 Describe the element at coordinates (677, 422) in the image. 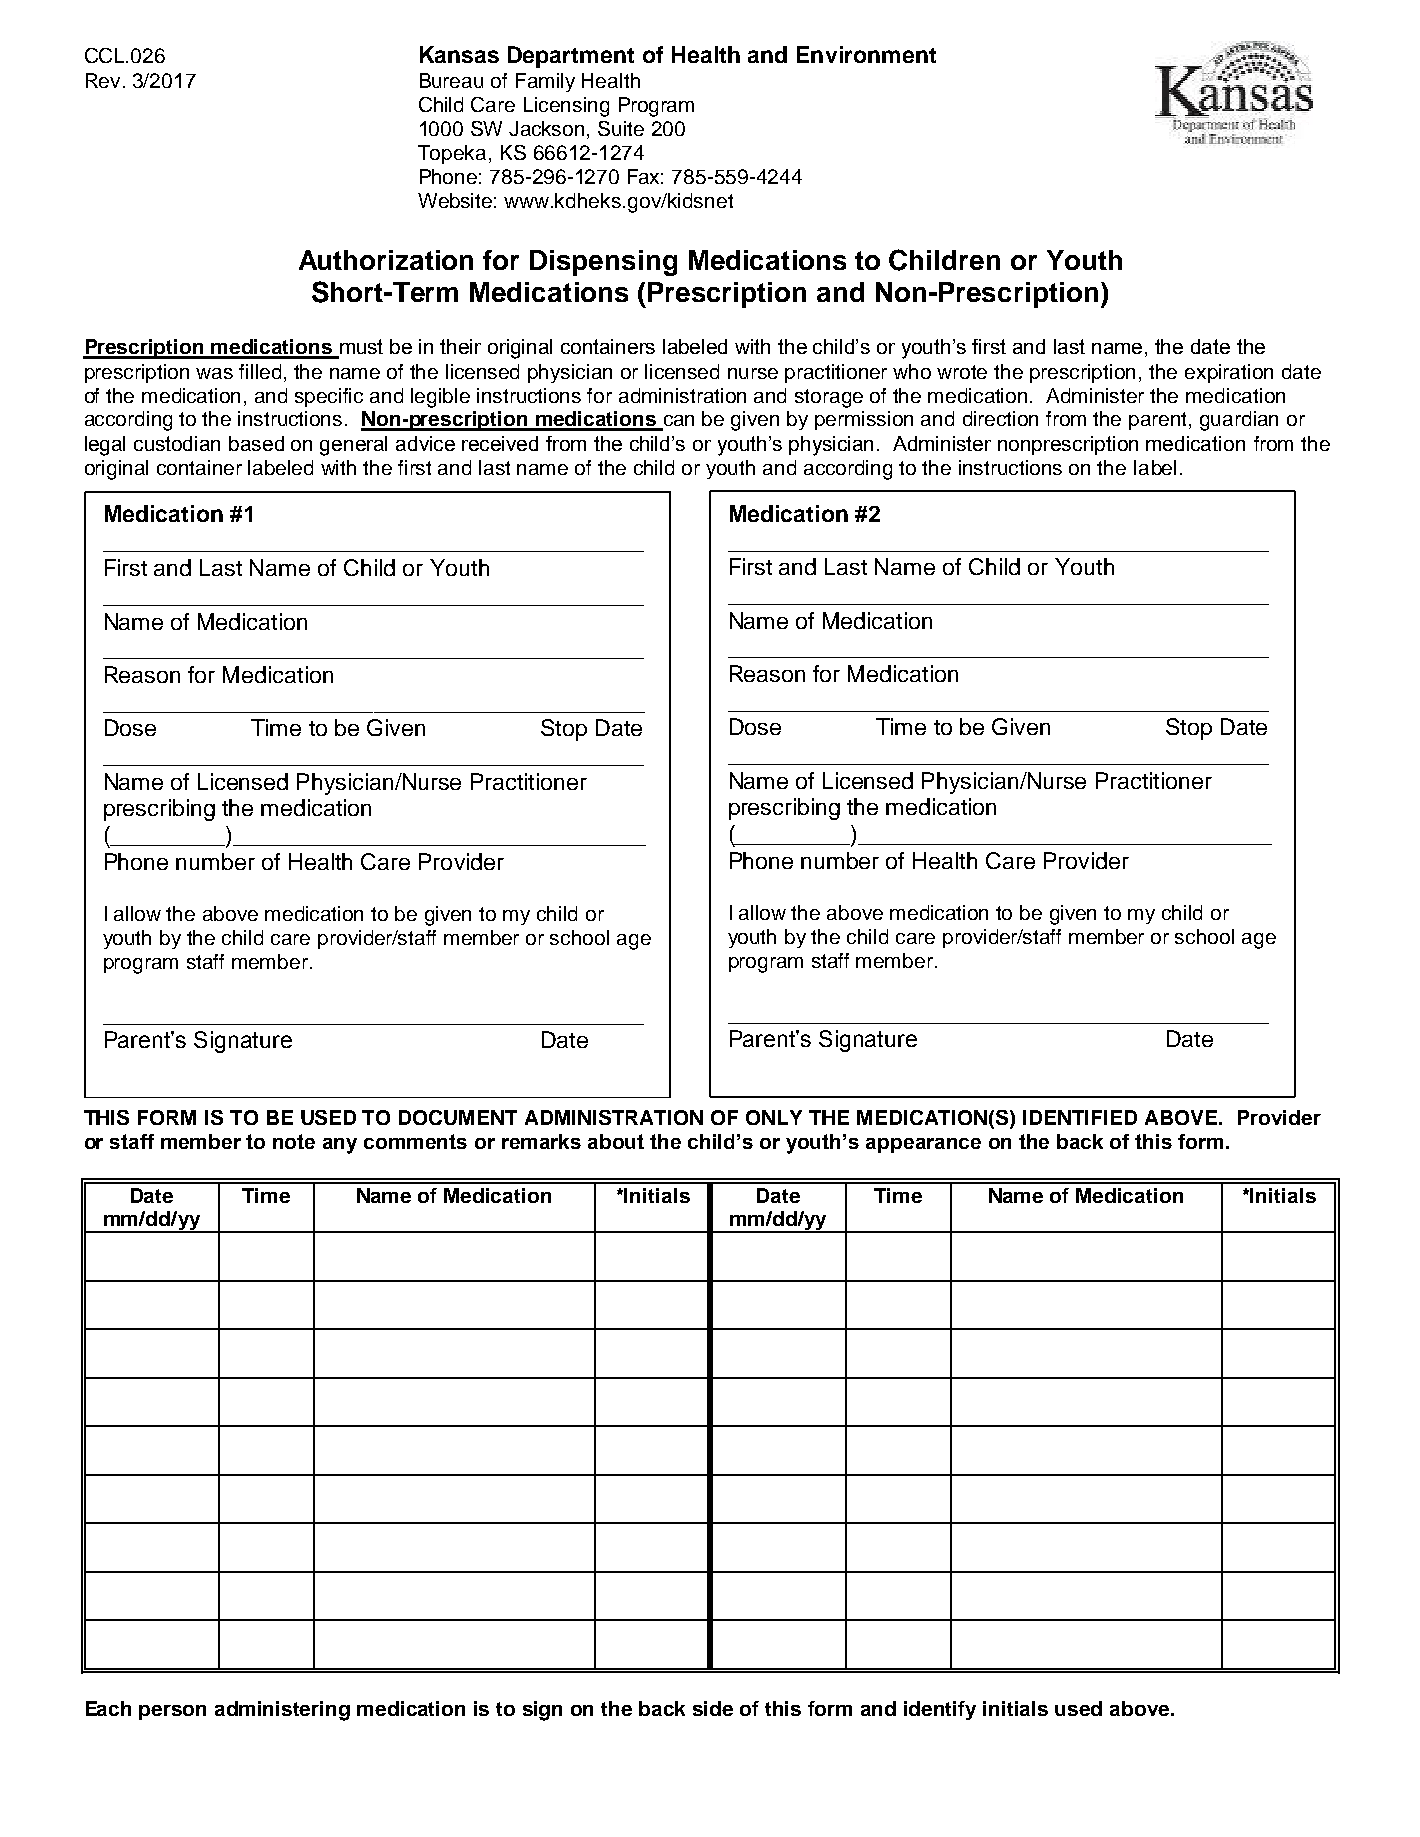

I see `can` at that location.
